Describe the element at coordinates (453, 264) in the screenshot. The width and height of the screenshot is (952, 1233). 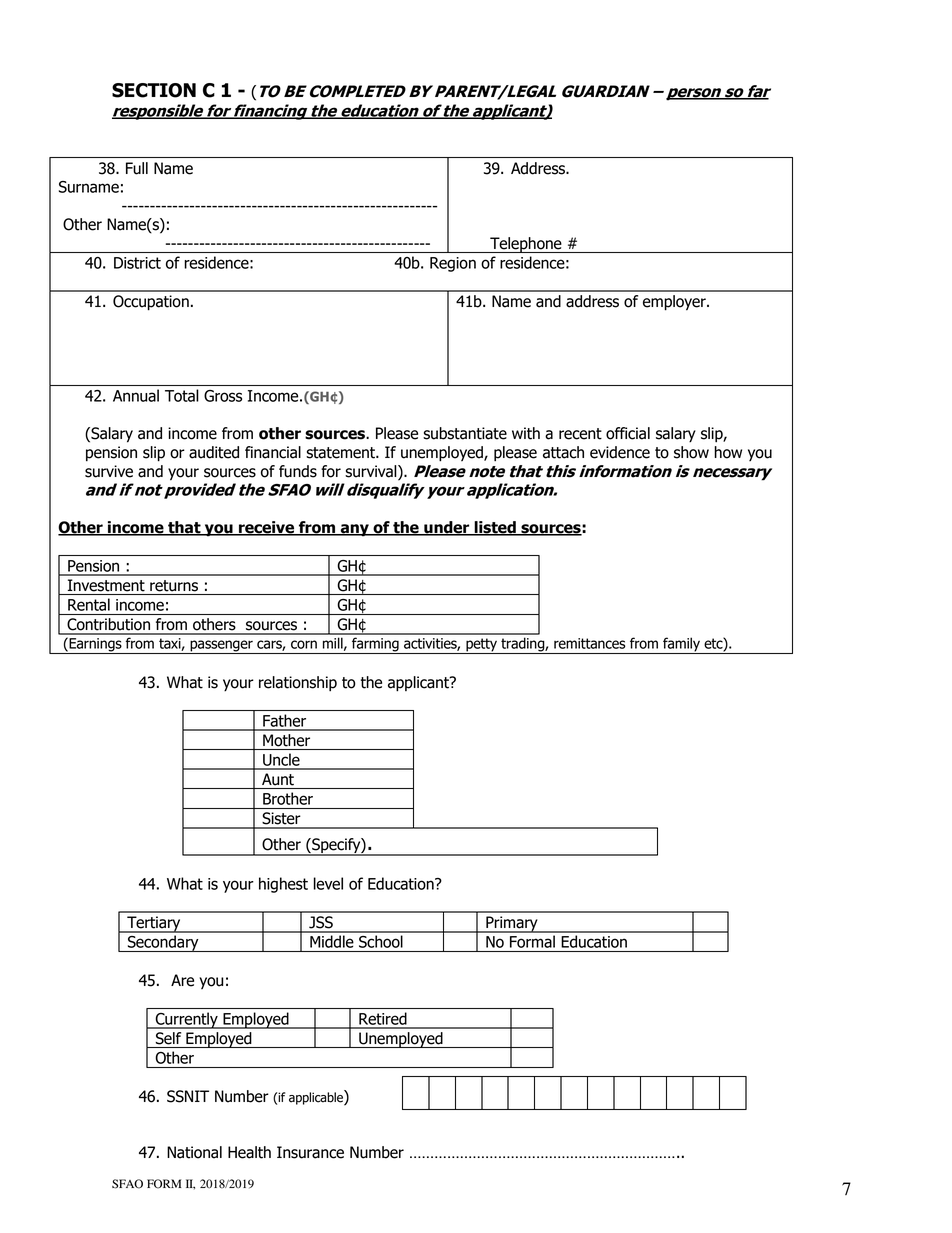
I see `Region` at that location.
